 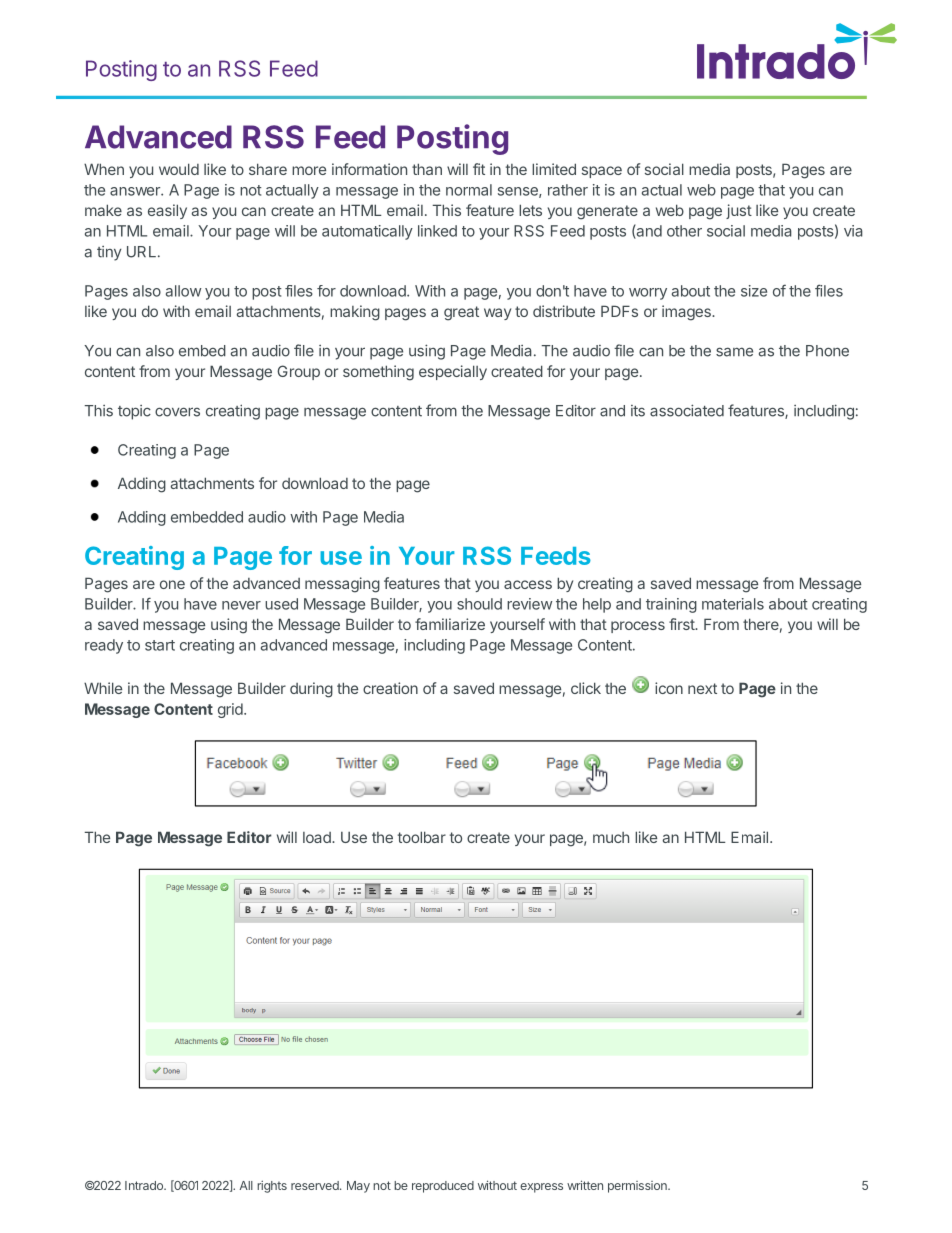 I want to click on next, so click(x=702, y=688).
